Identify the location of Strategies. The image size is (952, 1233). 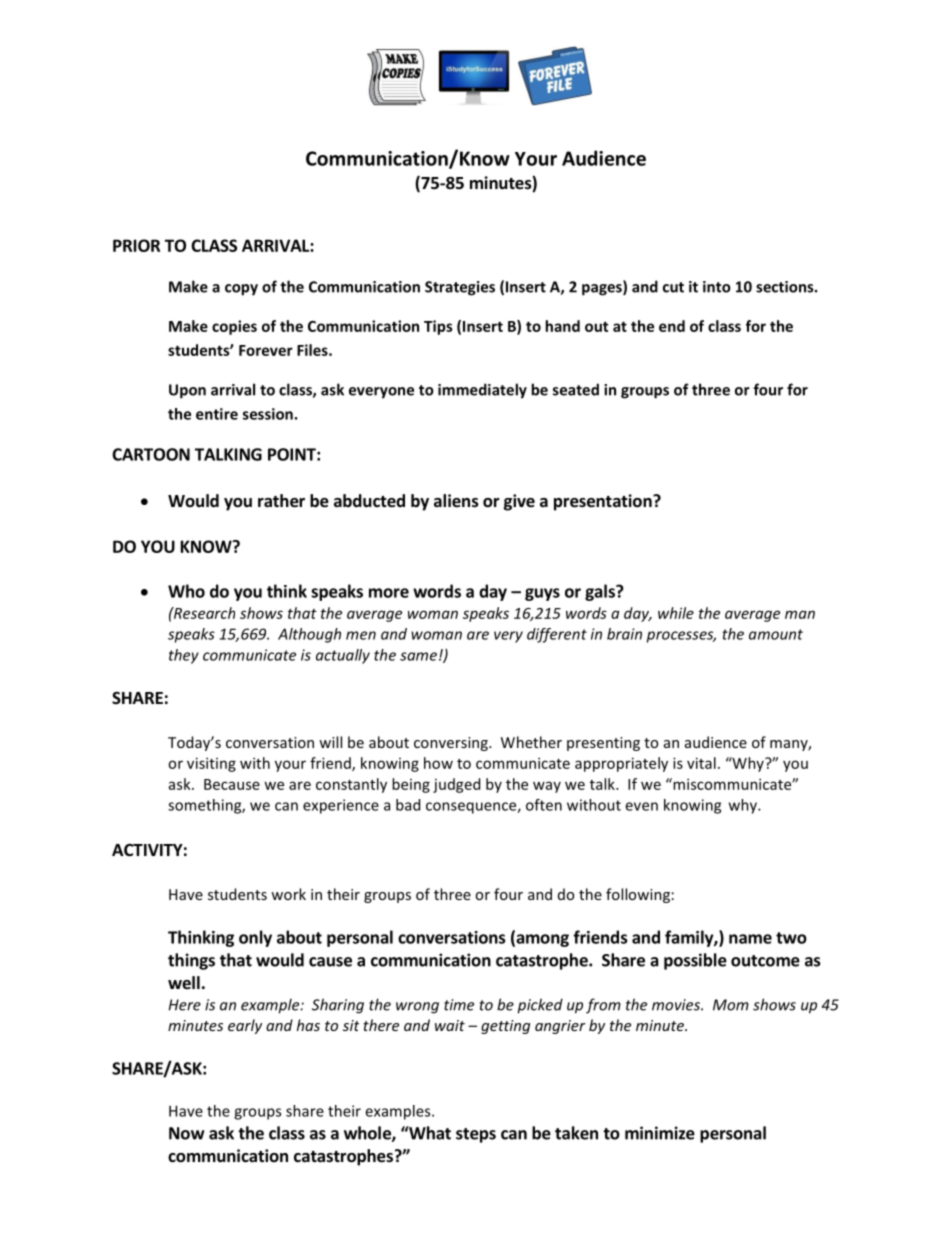
(460, 288).
